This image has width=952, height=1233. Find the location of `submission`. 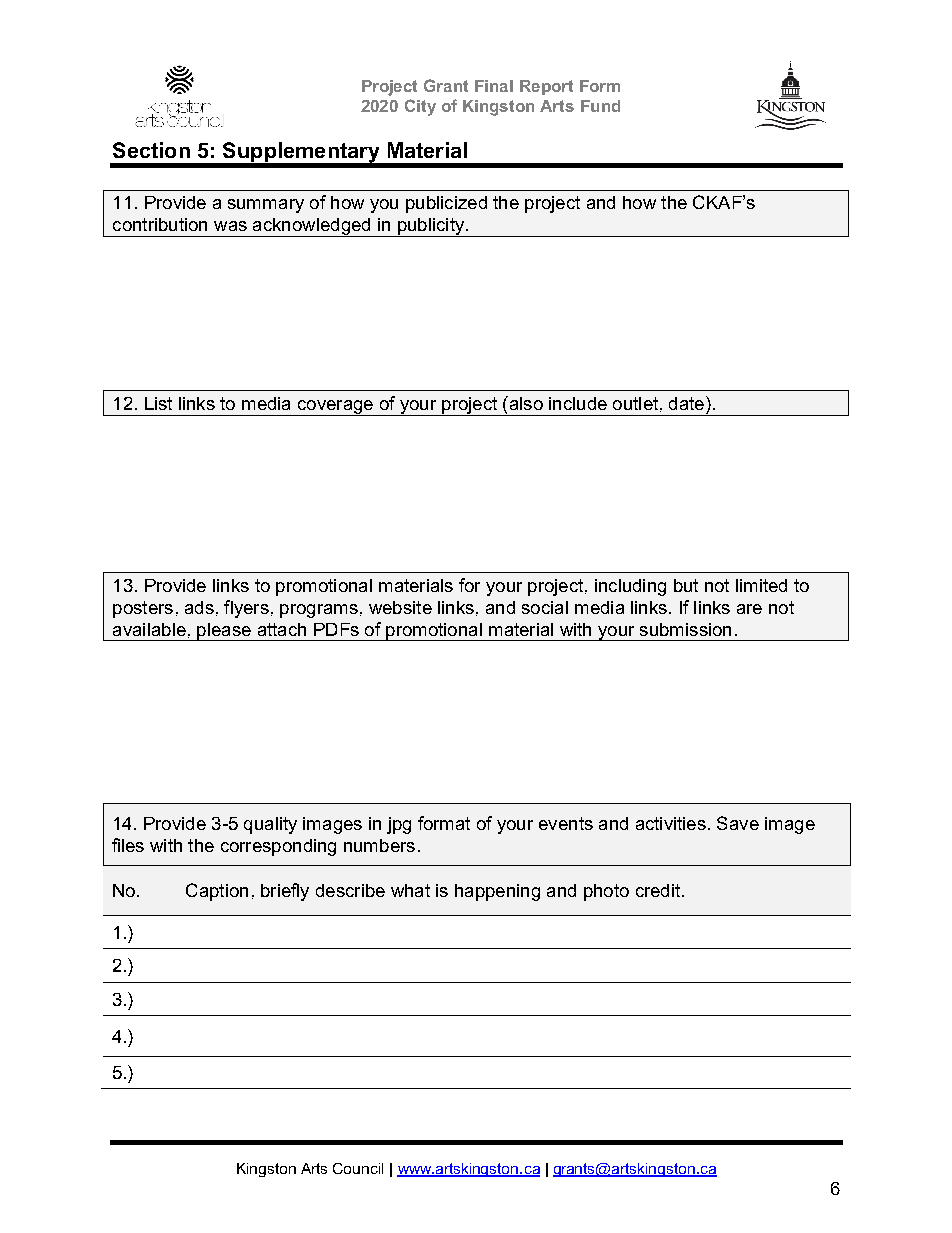

submission is located at coordinates (685, 629).
